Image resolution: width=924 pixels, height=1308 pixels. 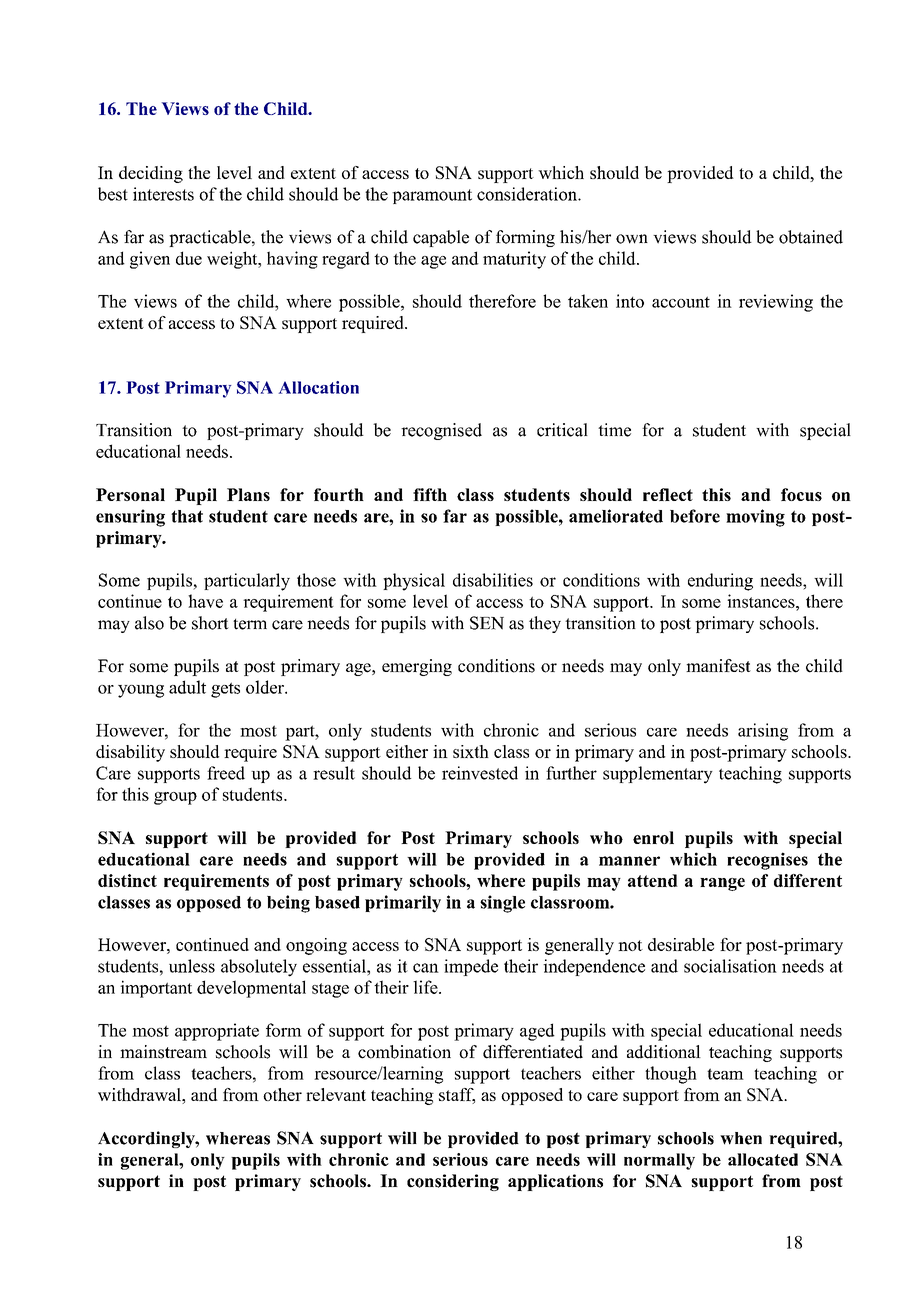 What do you see at coordinates (282, 1094) in the image?
I see `other` at bounding box center [282, 1094].
